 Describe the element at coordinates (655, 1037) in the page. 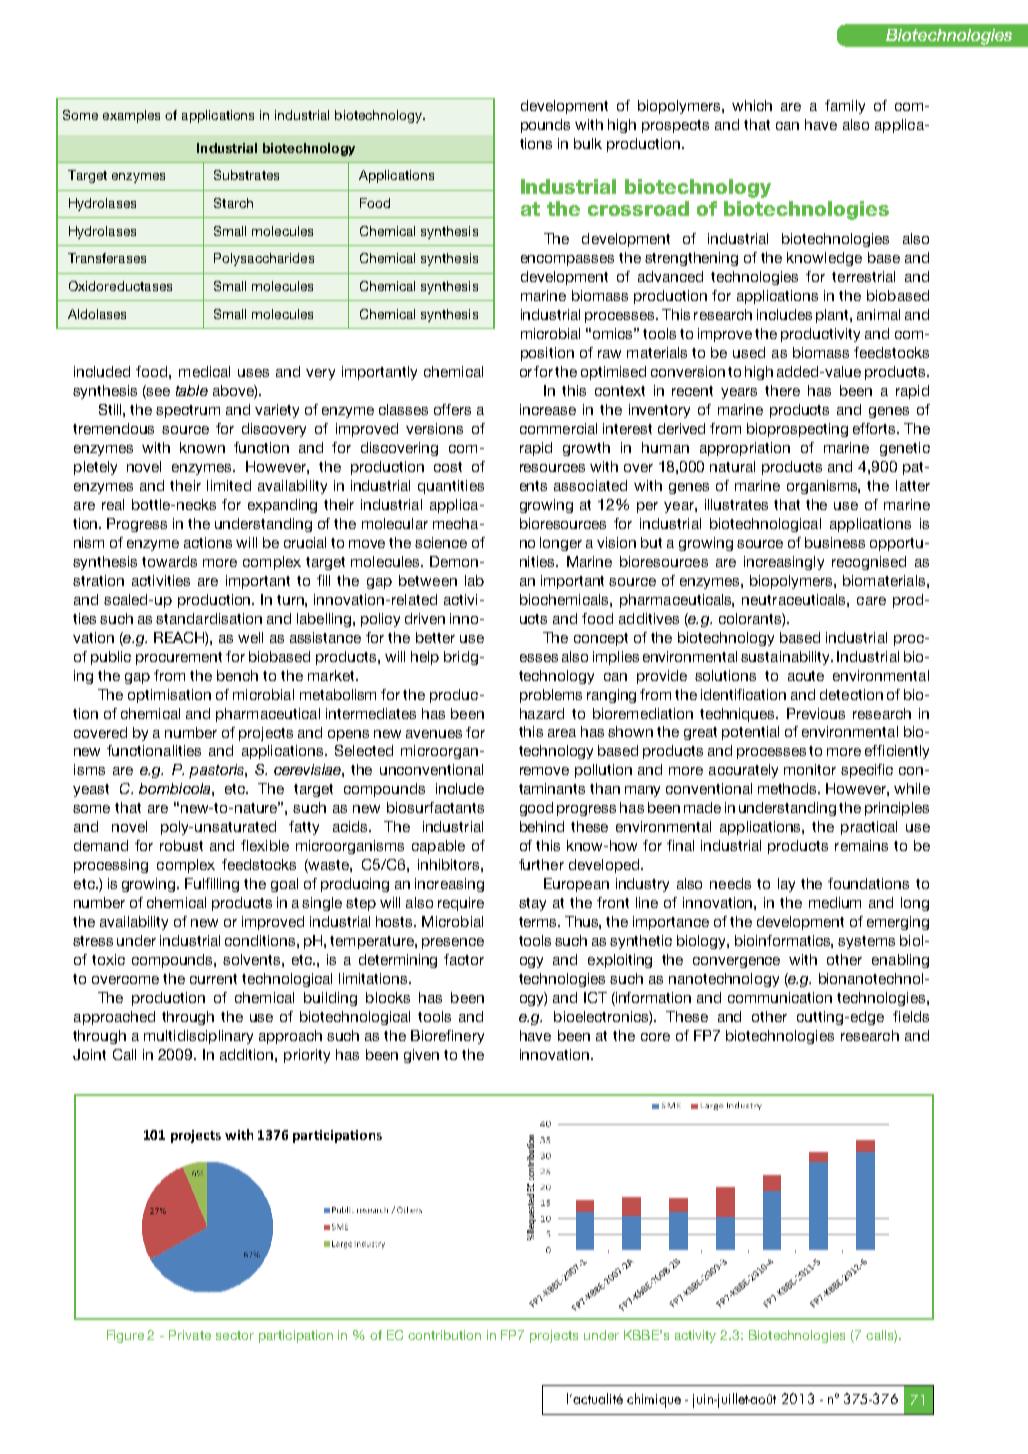

I see `core` at that location.
